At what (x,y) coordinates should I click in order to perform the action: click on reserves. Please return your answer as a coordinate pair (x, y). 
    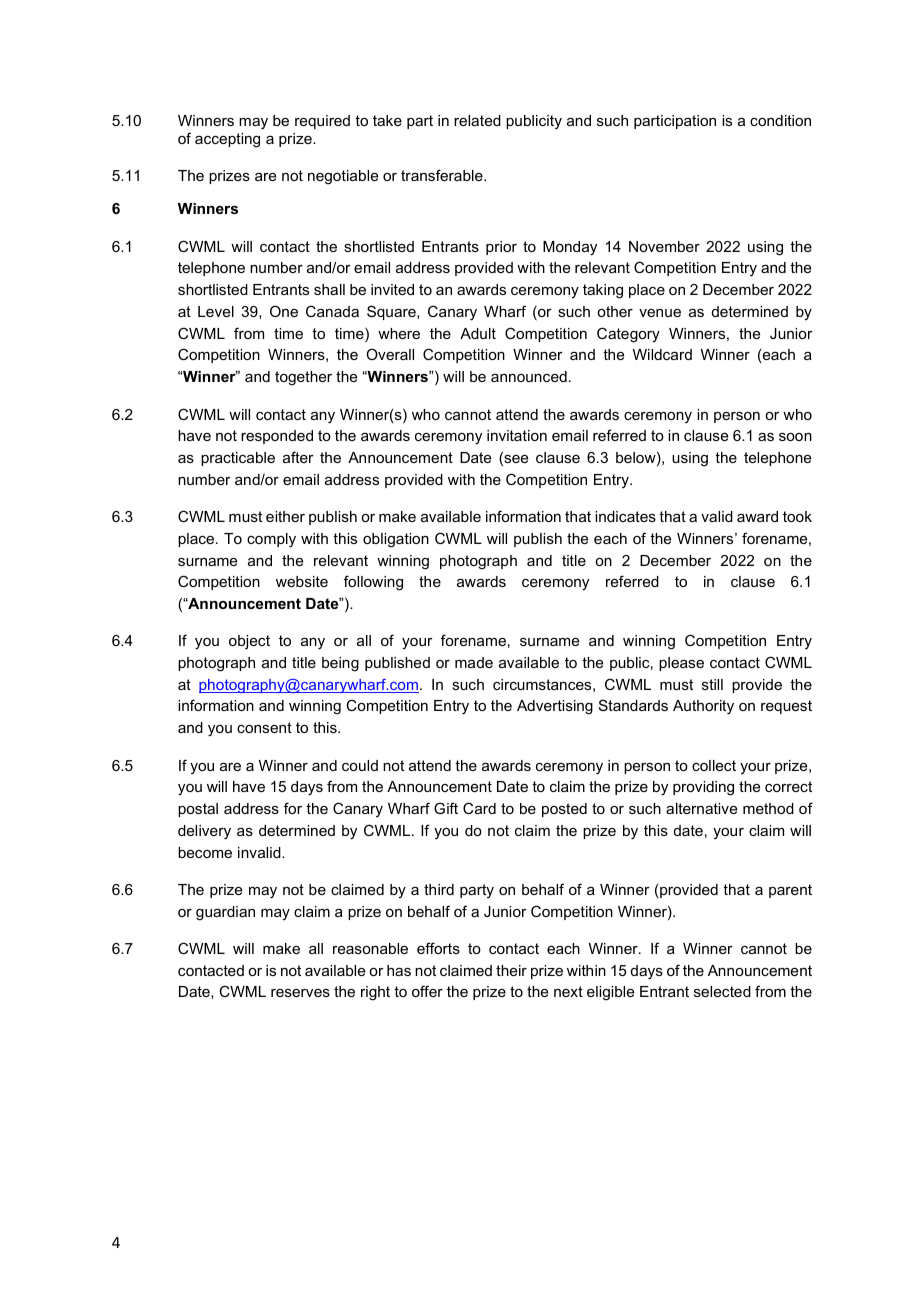
    Looking at the image, I should click on (300, 993).
